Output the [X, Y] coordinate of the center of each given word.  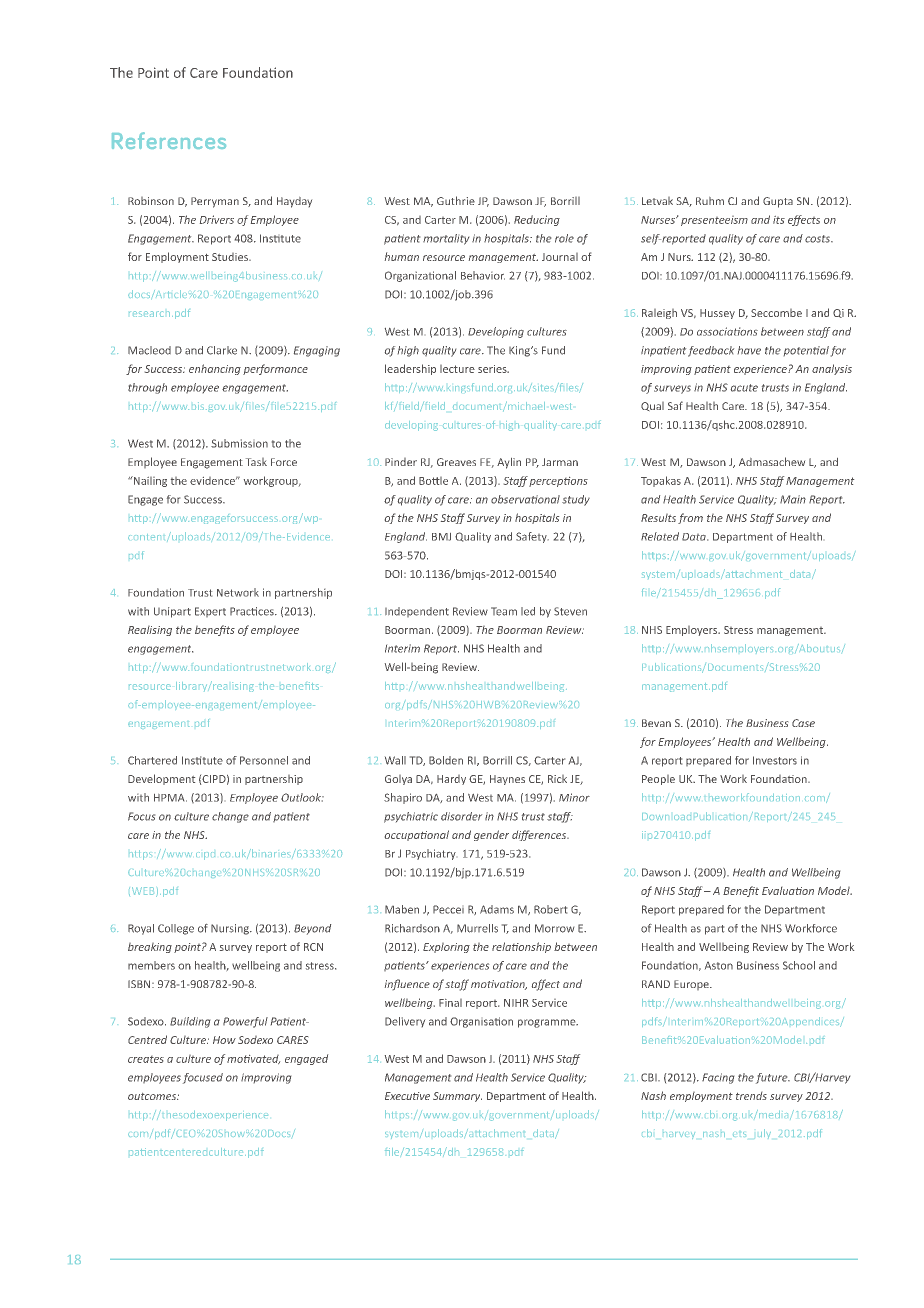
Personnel [264, 760]
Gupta [778, 202]
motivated [253, 1059]
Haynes [507, 780]
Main [793, 499]
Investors [775, 760]
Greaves [456, 462]
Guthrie [456, 200]
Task [256, 462]
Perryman [215, 202]
